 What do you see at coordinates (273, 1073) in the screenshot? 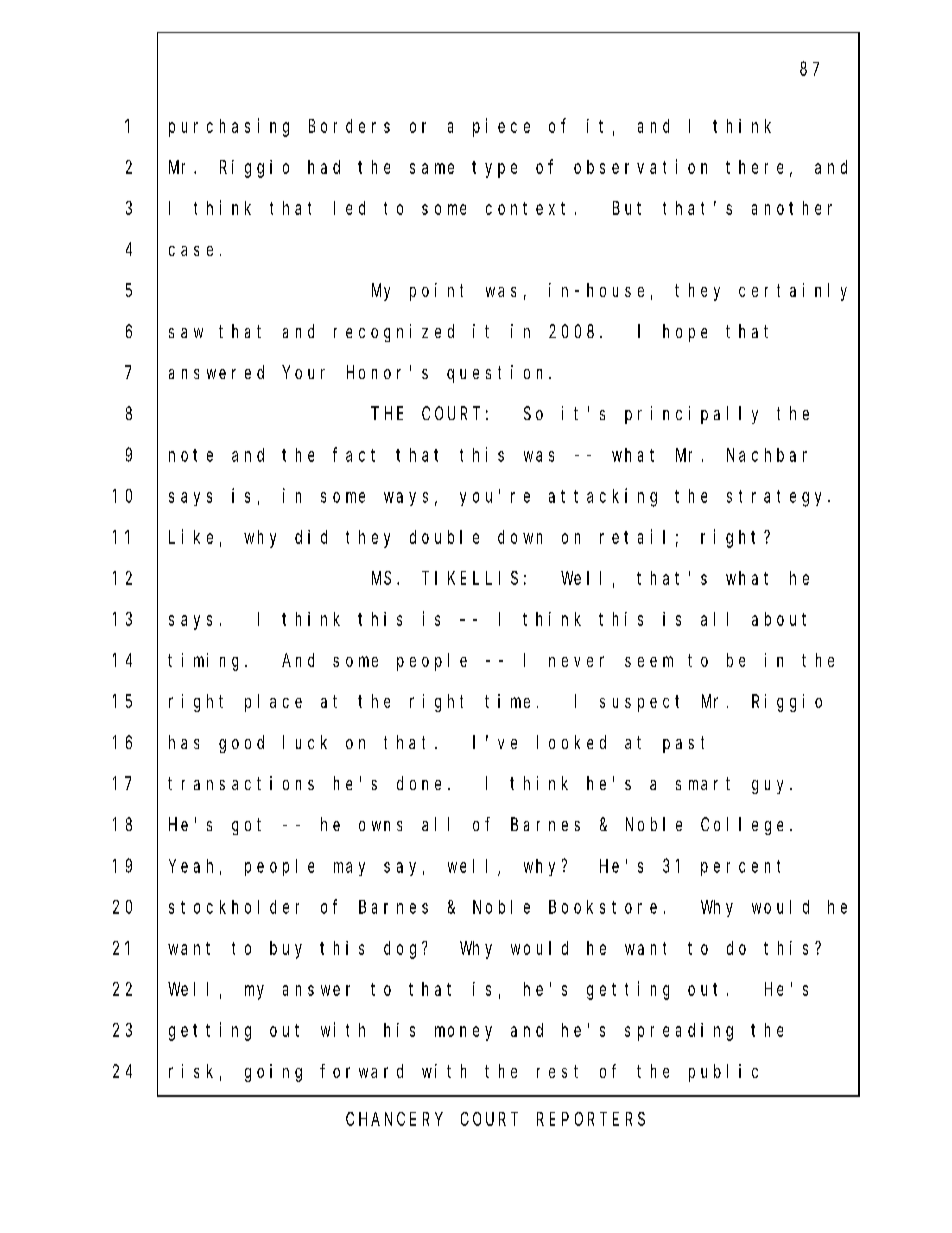
I see `going` at bounding box center [273, 1073].
